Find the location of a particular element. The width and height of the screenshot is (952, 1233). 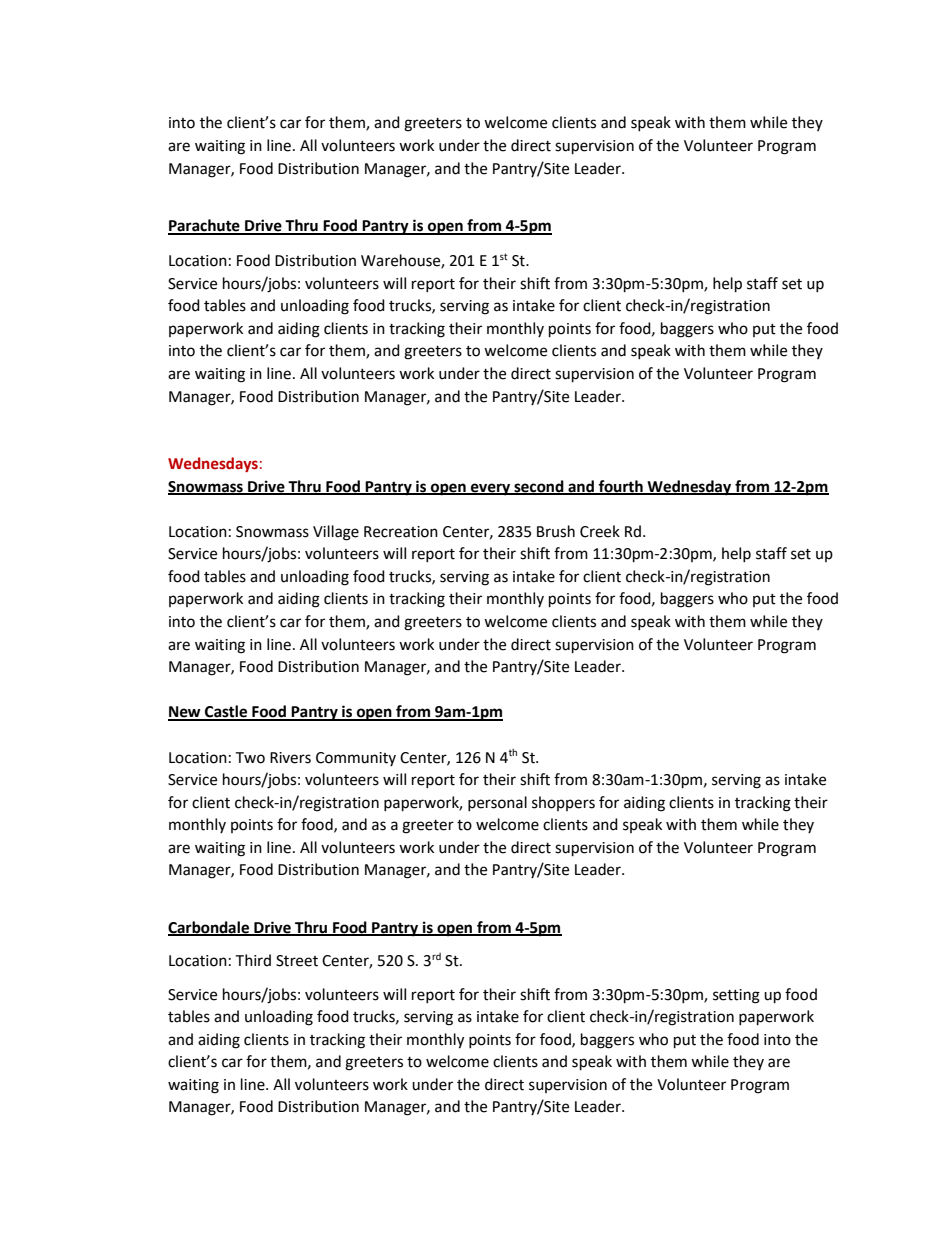

Village is located at coordinates (336, 533).
